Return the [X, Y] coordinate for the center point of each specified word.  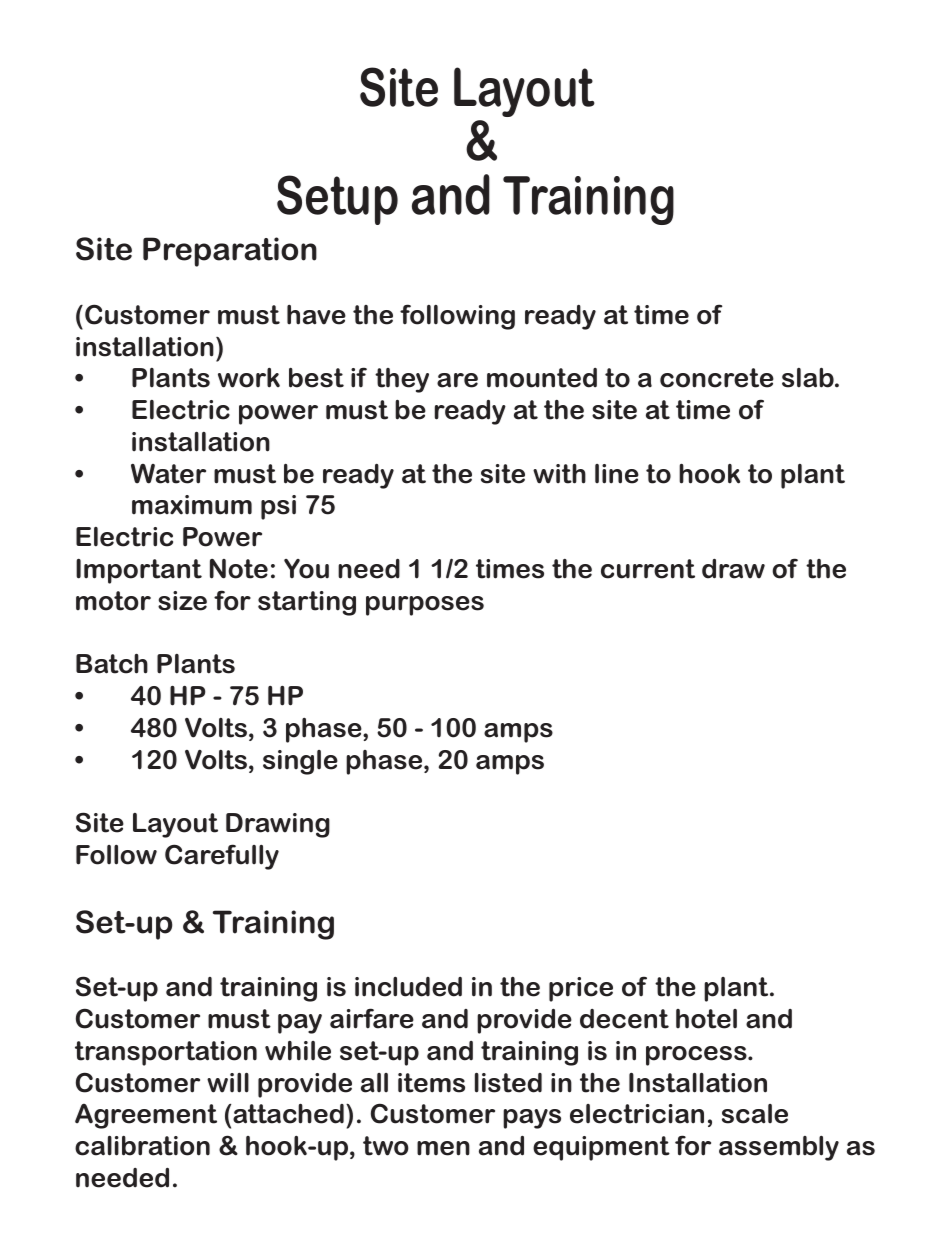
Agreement [146, 1116]
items [431, 1083]
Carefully [222, 857]
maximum [192, 505]
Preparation [230, 252]
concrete [717, 378]
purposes [425, 606]
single [300, 762]
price [581, 989]
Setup [337, 200]
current [648, 569]
